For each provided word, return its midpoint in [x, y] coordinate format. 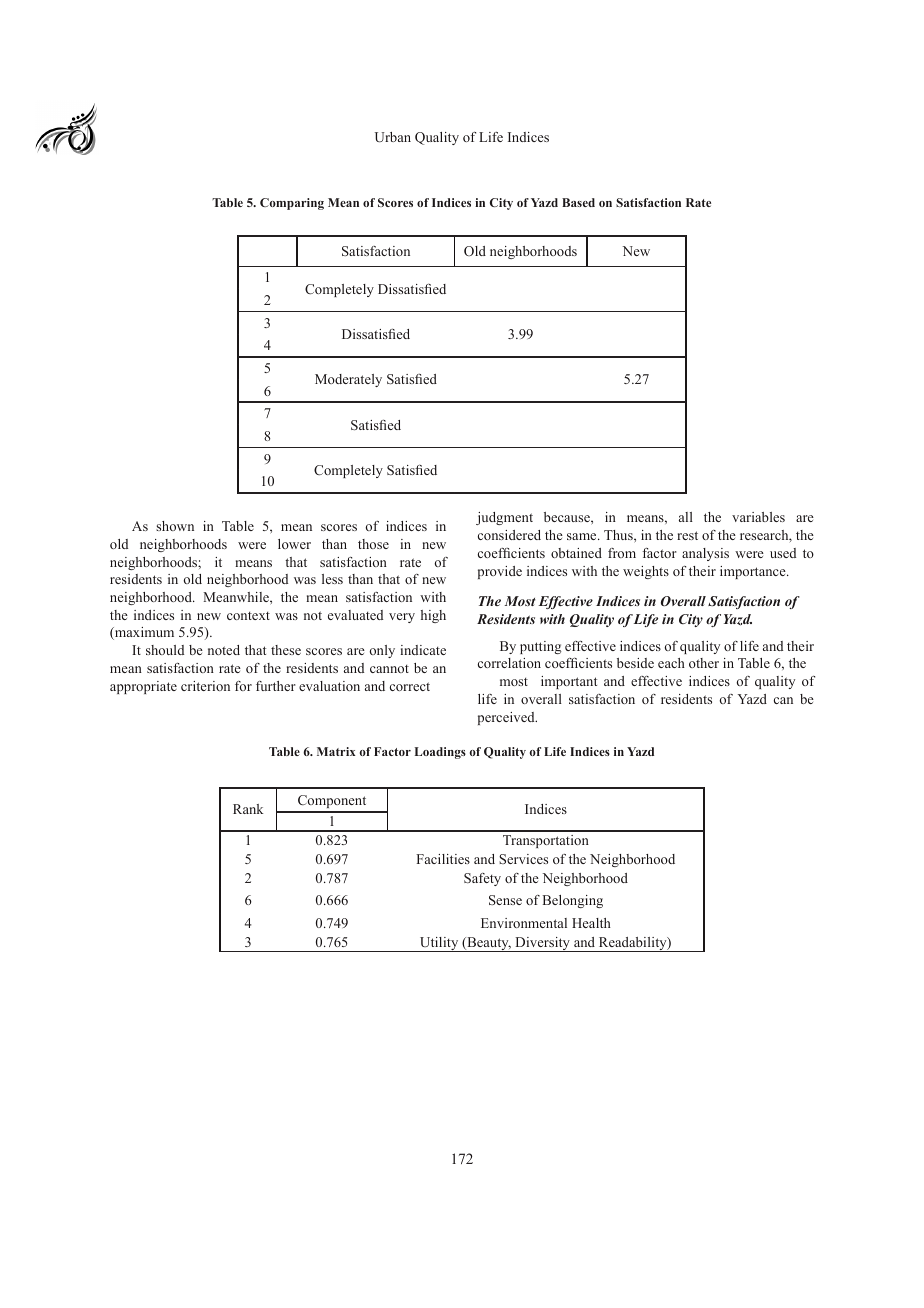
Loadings [440, 753]
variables [758, 517]
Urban [393, 137]
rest [687, 535]
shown [175, 526]
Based [578, 202]
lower [294, 544]
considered [509, 535]
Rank [248, 809]
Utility [439, 944]
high [433, 616]
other [704, 663]
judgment [504, 518]
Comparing [292, 204]
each [671, 663]
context [248, 616]
